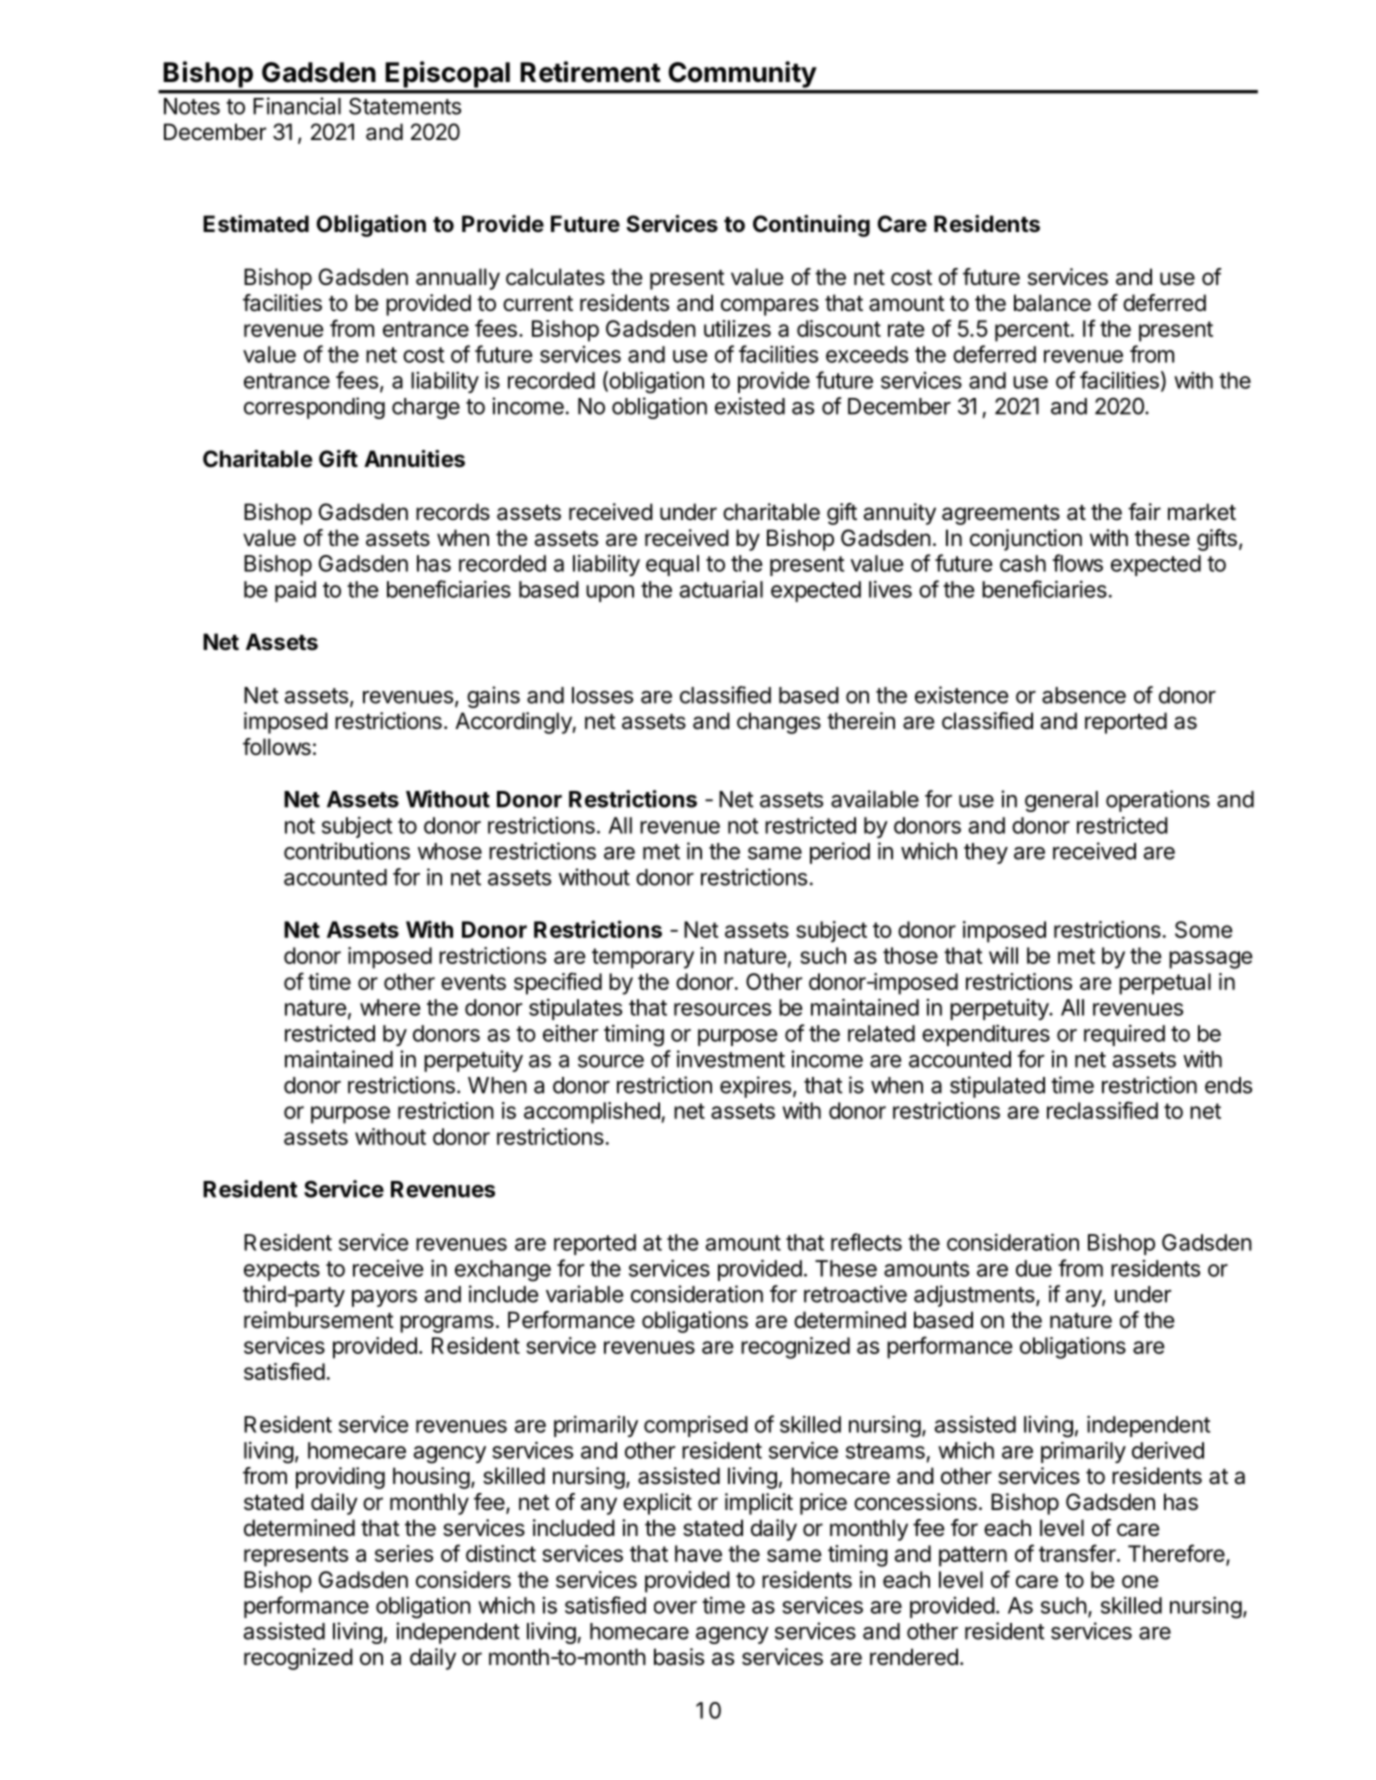 The image size is (1376, 1780). Describe the element at coordinates (1052, 303) in the screenshot. I see `balance` at that location.
